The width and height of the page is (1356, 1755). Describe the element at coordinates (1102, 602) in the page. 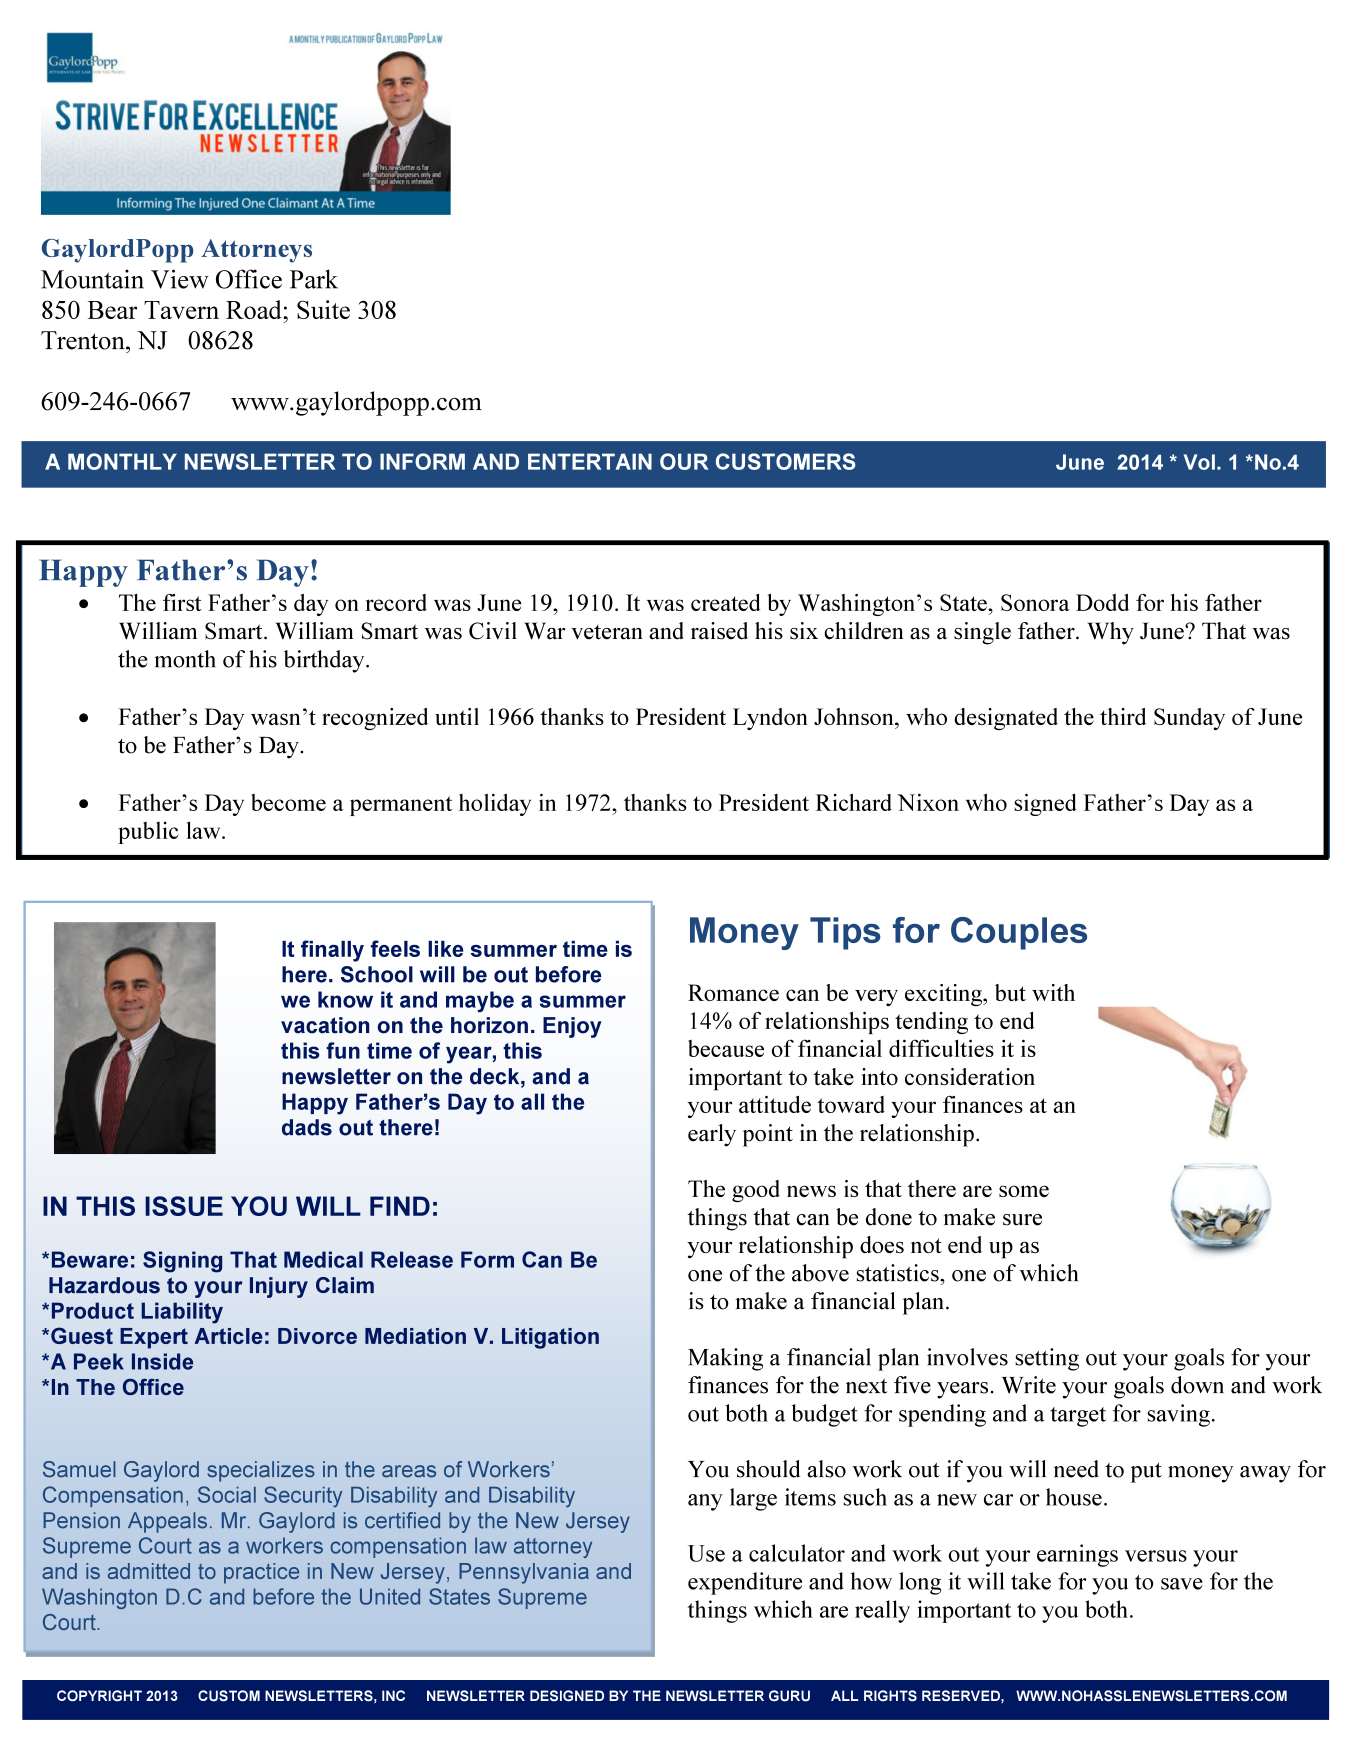

I see `Dodd` at that location.
